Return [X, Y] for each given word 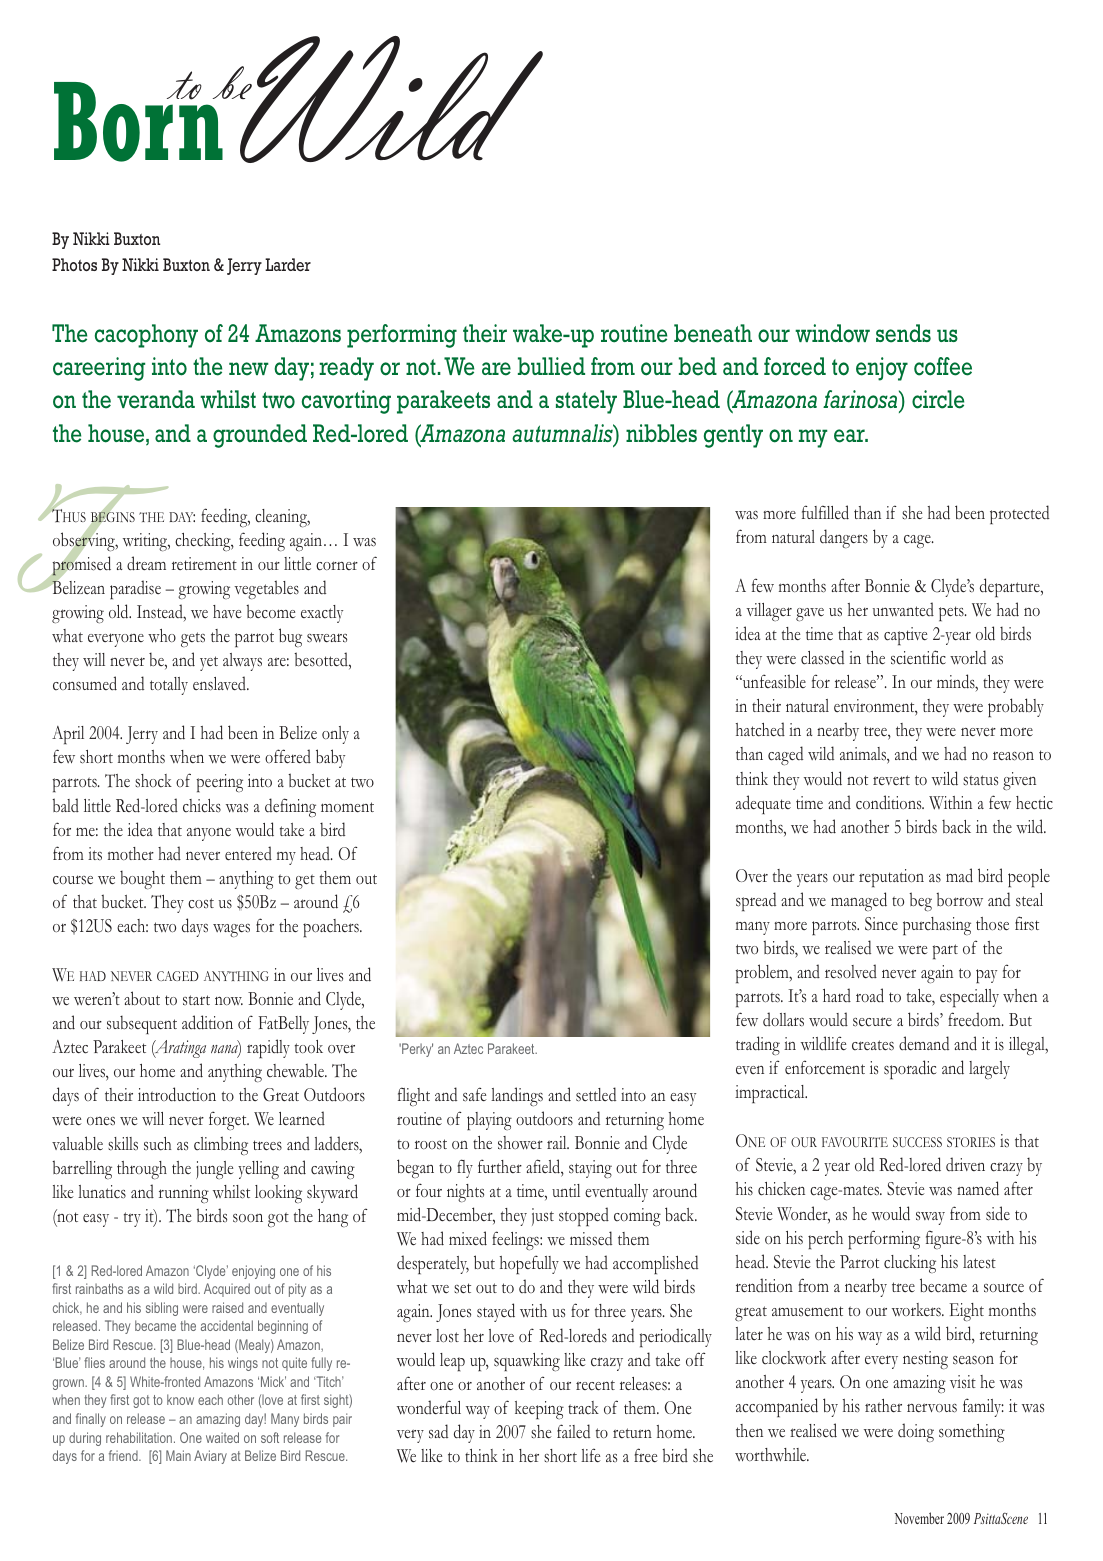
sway [930, 1218]
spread [756, 901]
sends [903, 333]
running [184, 1194]
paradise [135, 589]
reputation [891, 878]
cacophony [146, 336]
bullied [551, 366]
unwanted [903, 609]
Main [178, 1455]
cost [201, 903]
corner [337, 566]
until [566, 1190]
